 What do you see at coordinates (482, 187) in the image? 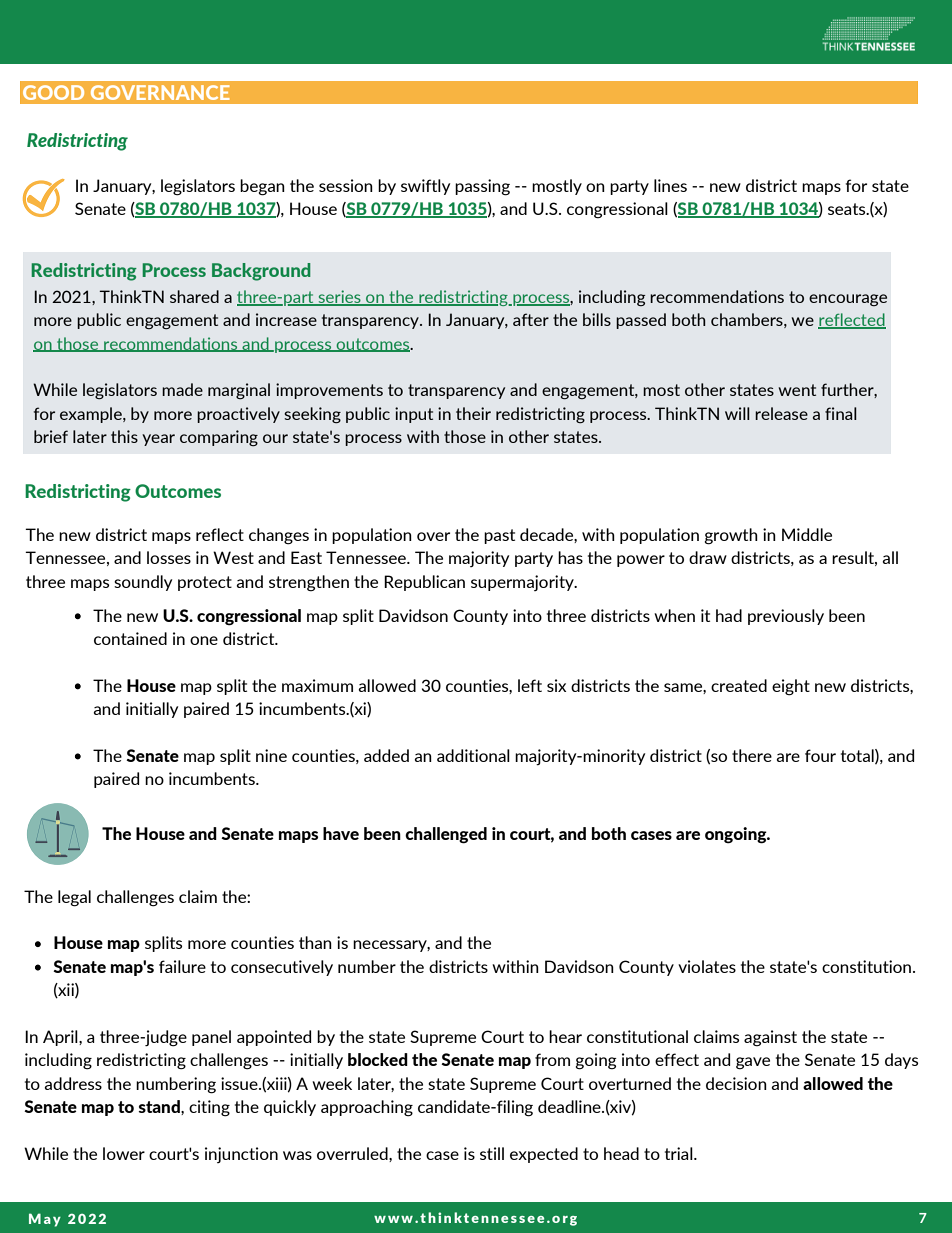
I see `passing` at bounding box center [482, 187].
